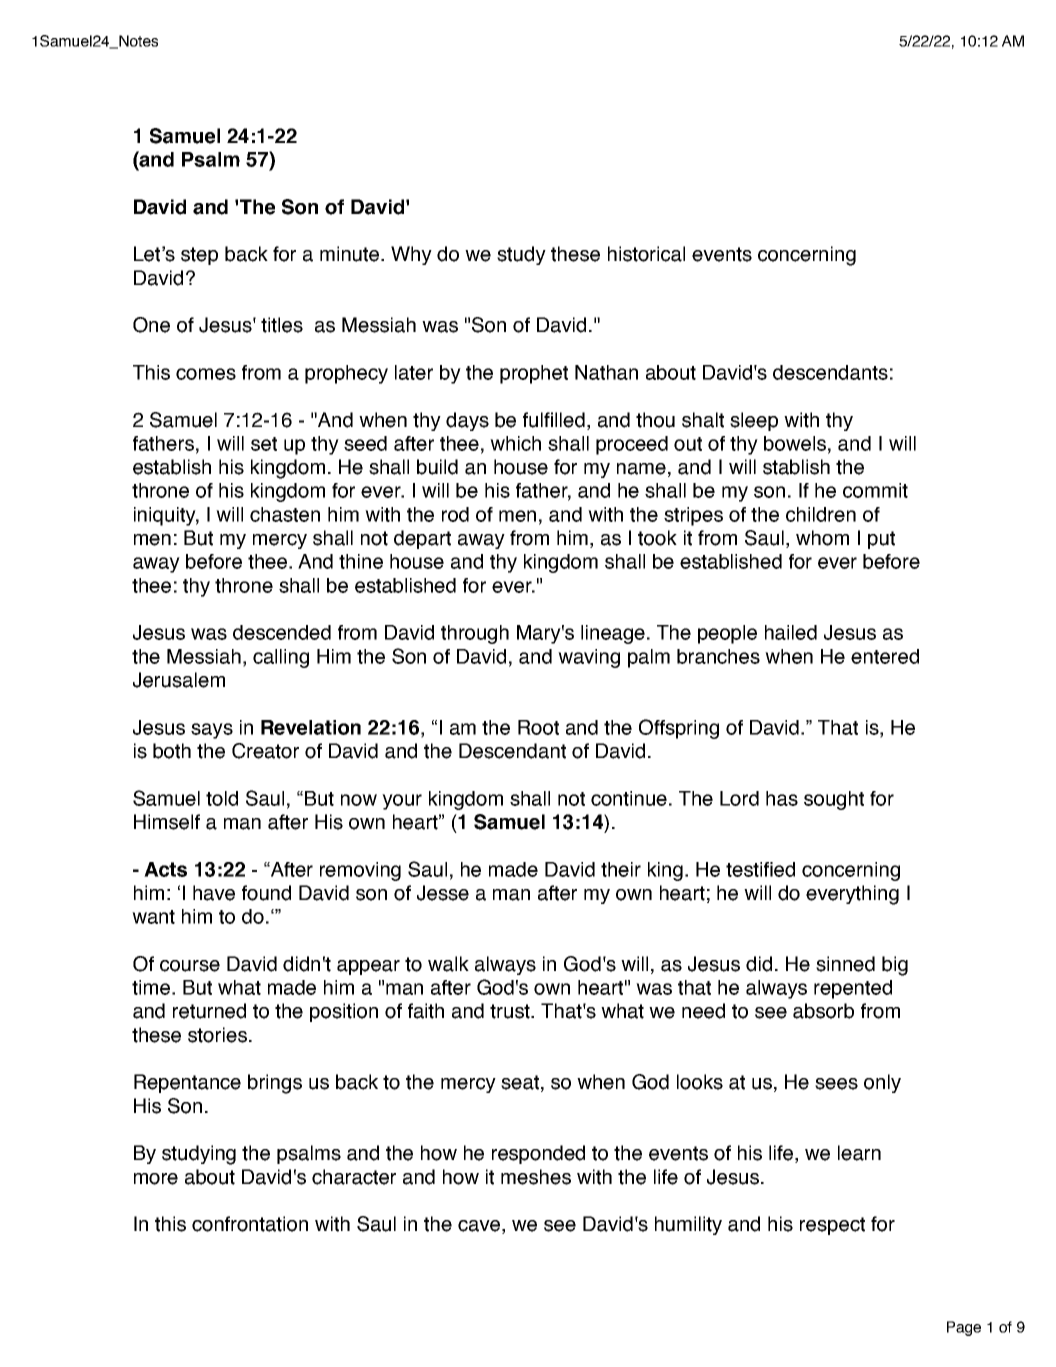 The image size is (1056, 1367). I want to click on titles, so click(282, 325).
